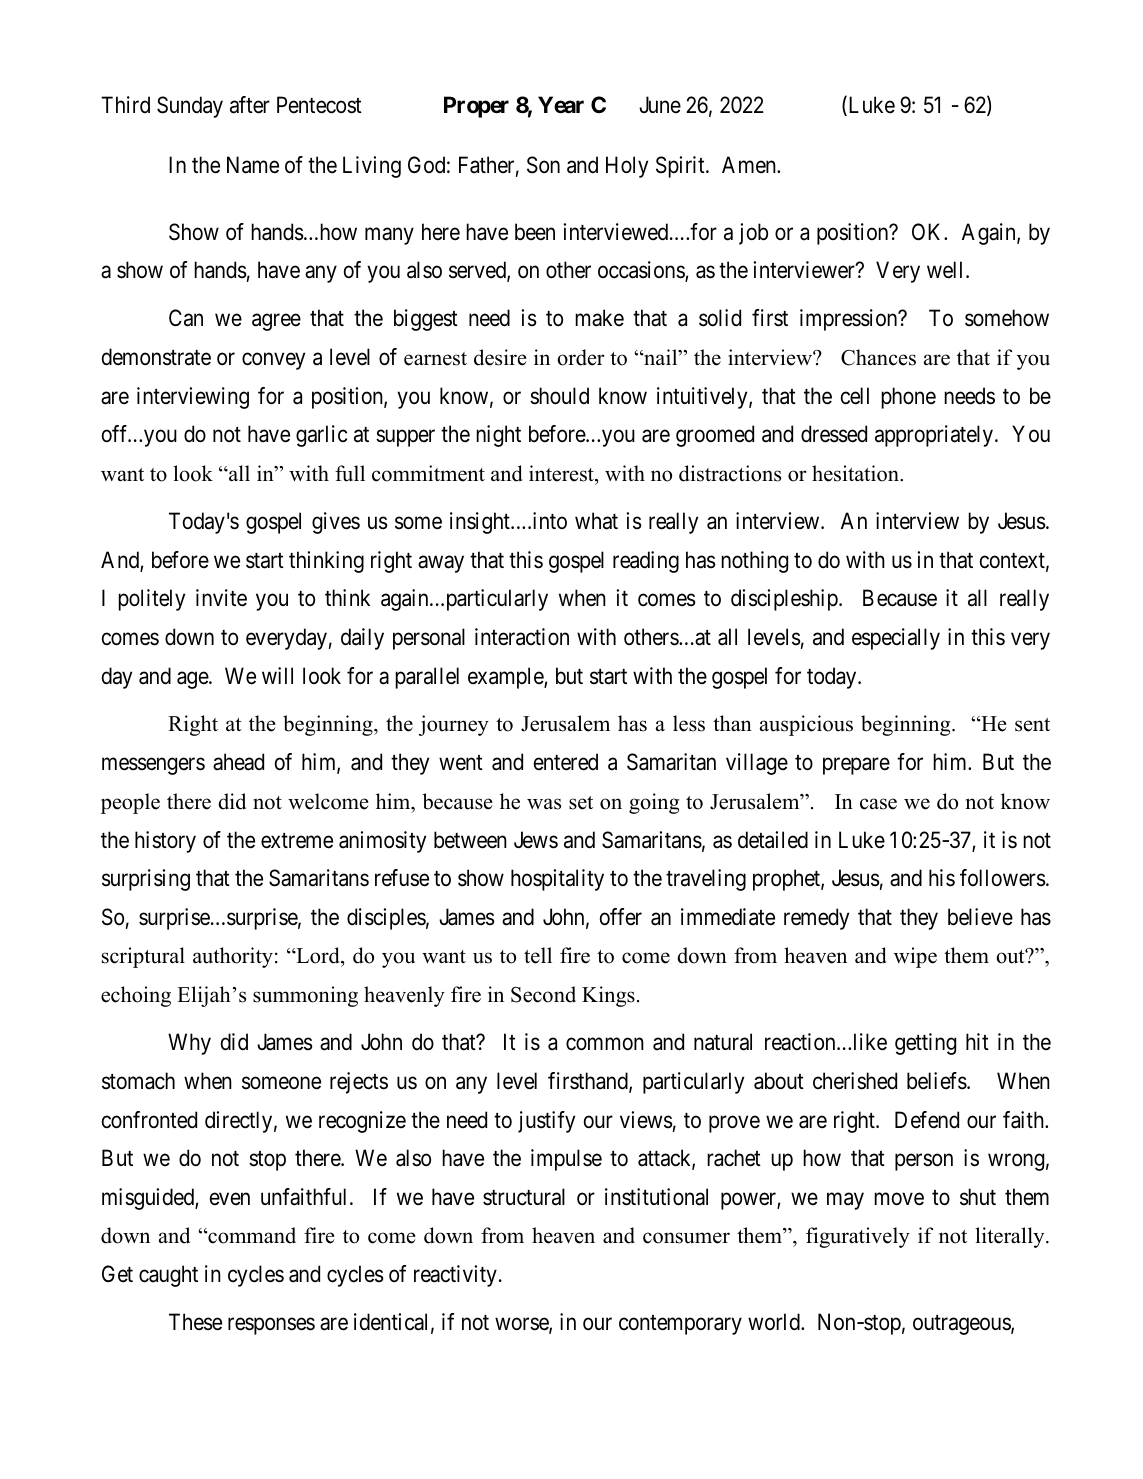  Describe the element at coordinates (238, 762) in the screenshot. I see `ahead` at that location.
